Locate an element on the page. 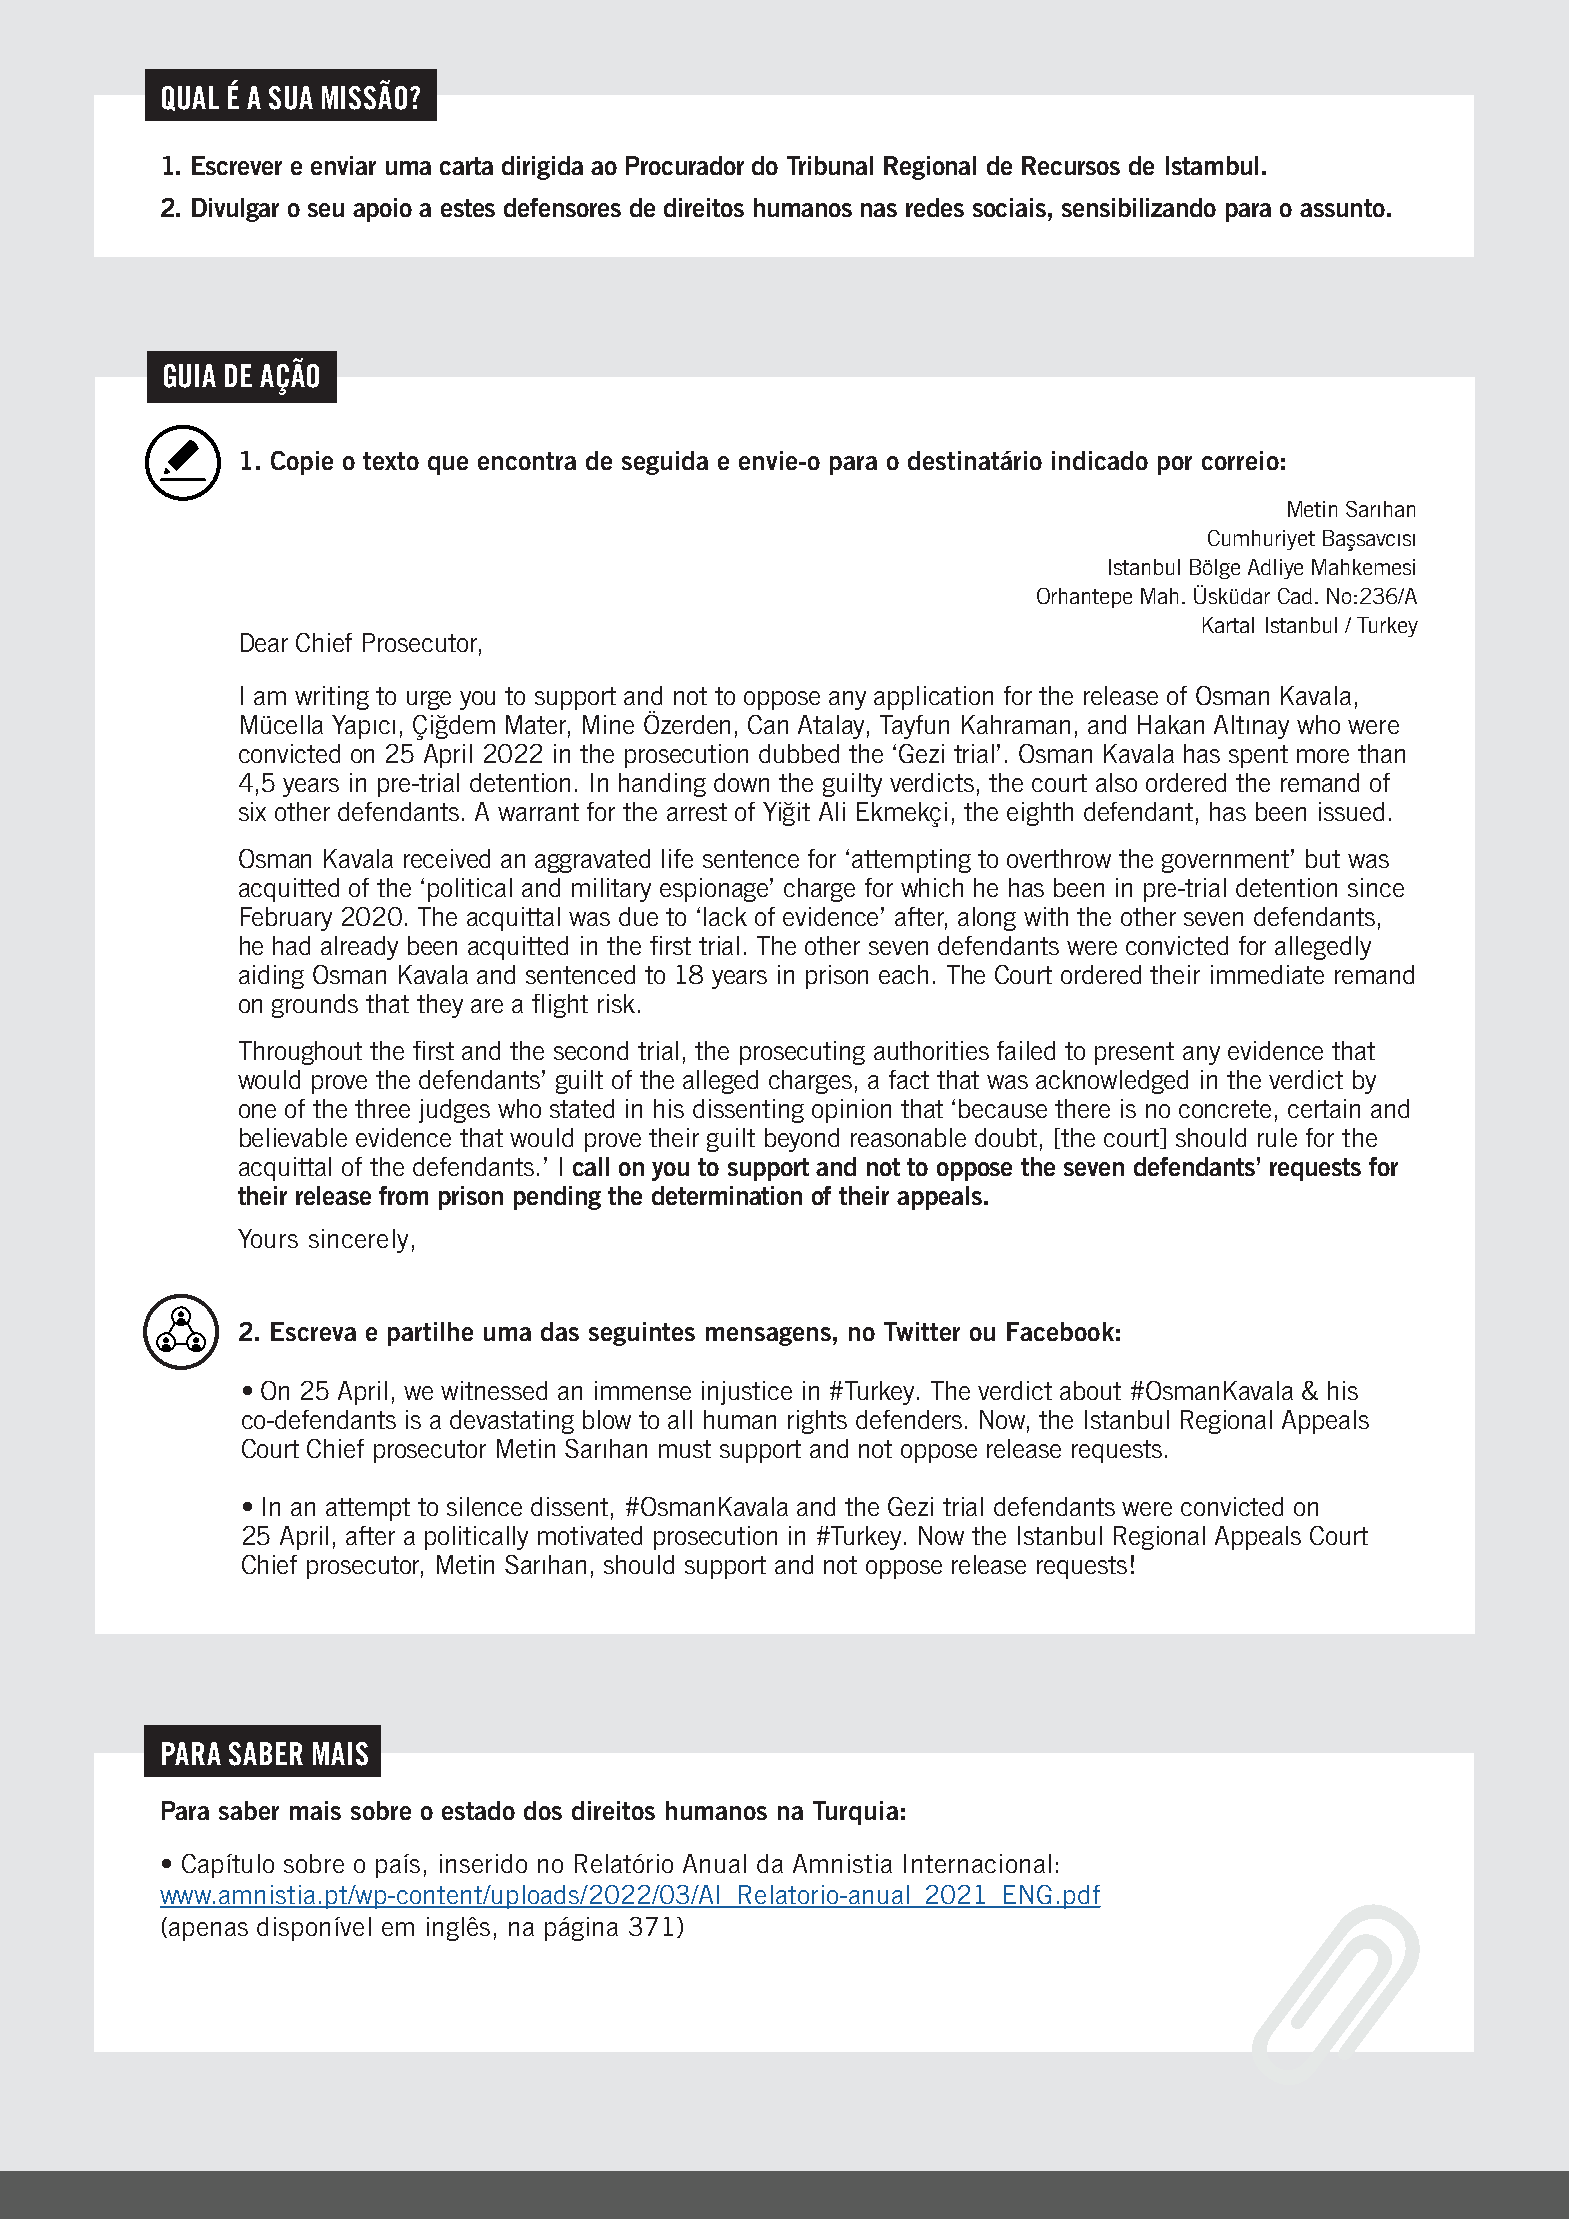 This page has width=1569, height=2219. Internacional is located at coordinates (977, 1863).
